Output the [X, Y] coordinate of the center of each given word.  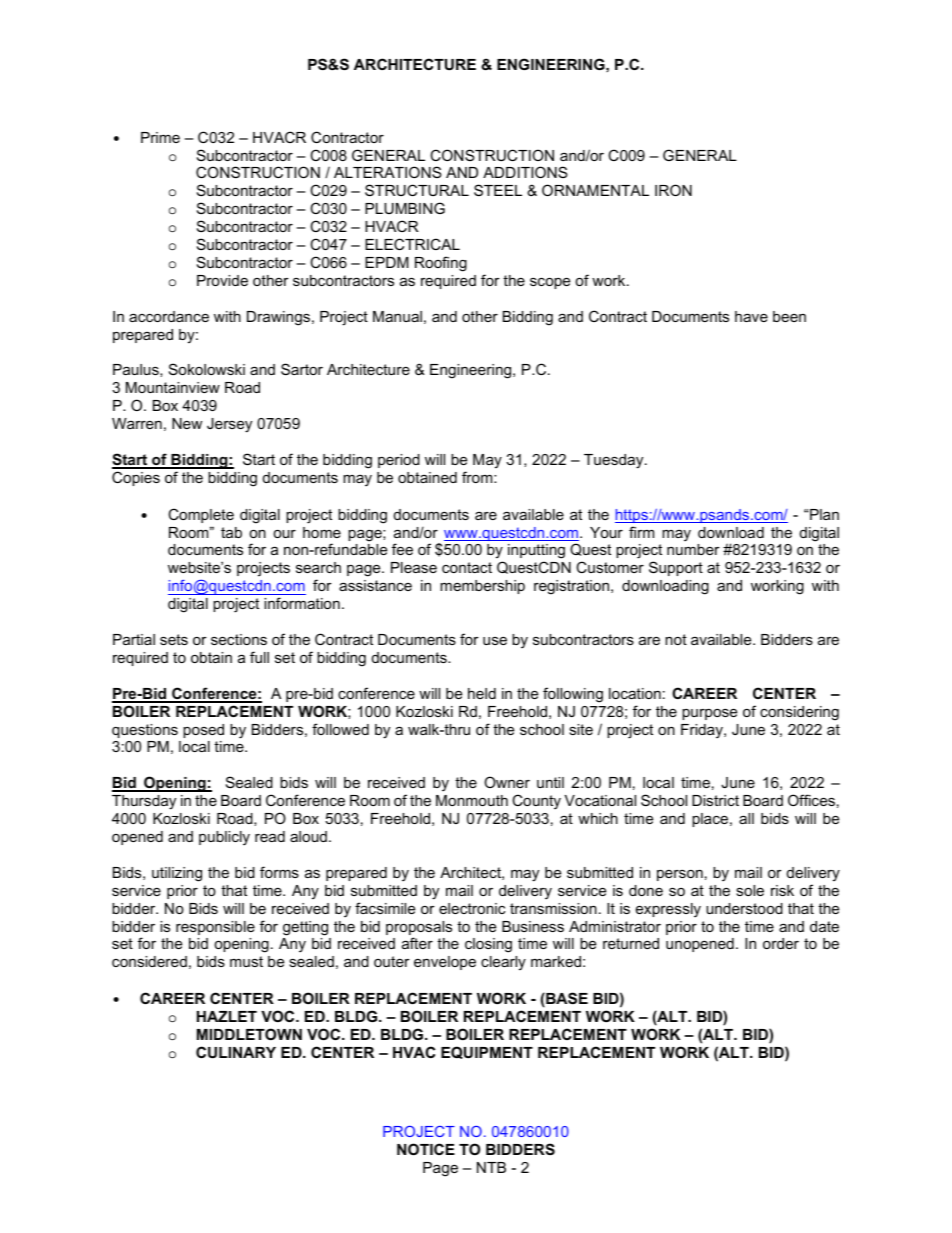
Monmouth [472, 800]
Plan [824, 514]
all [746, 818]
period [399, 461]
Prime [160, 137]
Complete [201, 515]
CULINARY [236, 1052]
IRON [673, 190]
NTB [491, 1167]
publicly [224, 838]
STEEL [498, 190]
